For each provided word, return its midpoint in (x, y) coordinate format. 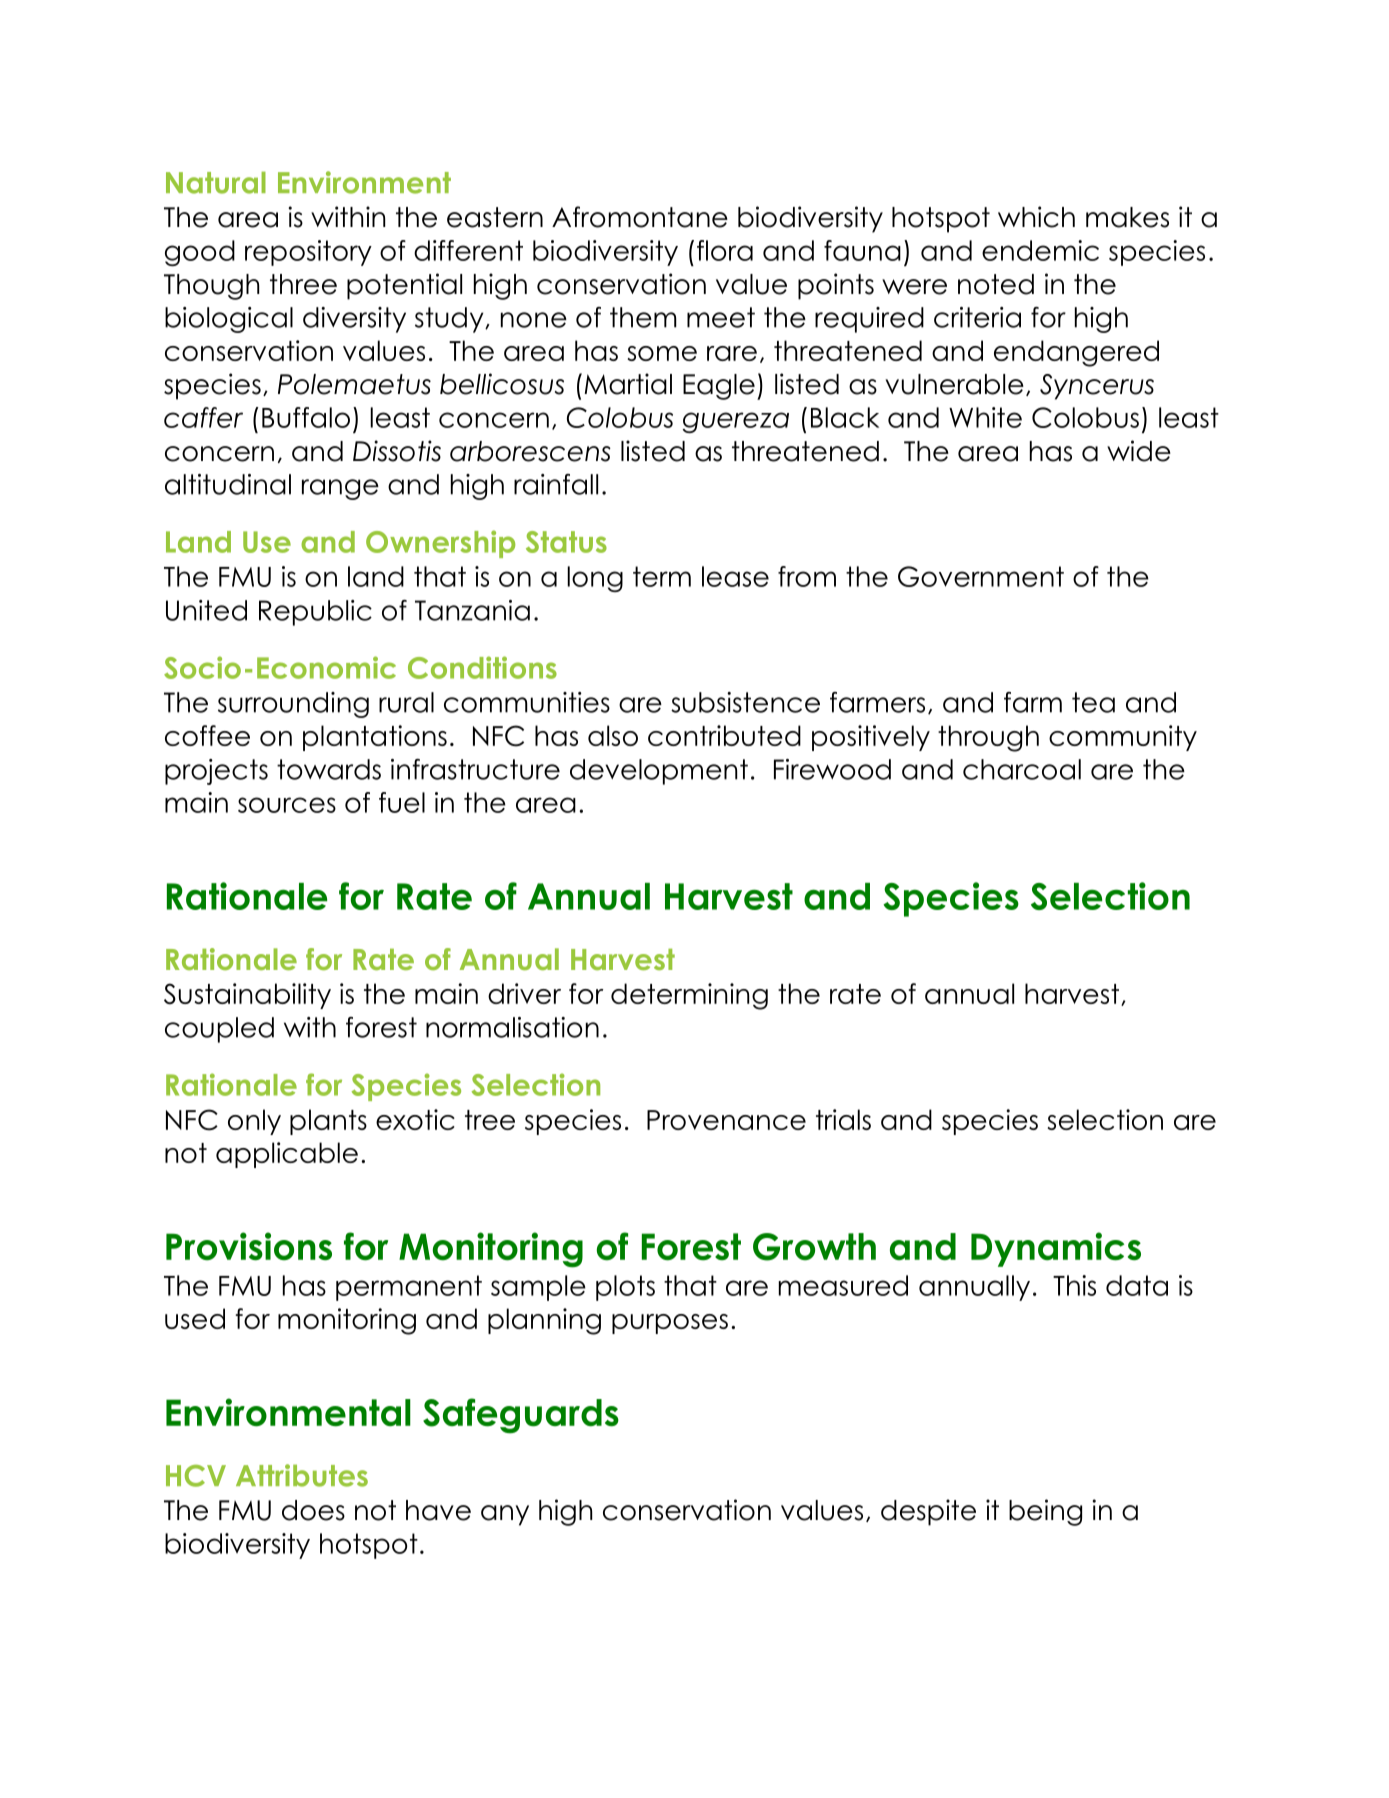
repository (308, 253)
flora (725, 250)
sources (287, 805)
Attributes (302, 1475)
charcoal (1022, 769)
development (659, 772)
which (1036, 217)
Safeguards (521, 1416)
